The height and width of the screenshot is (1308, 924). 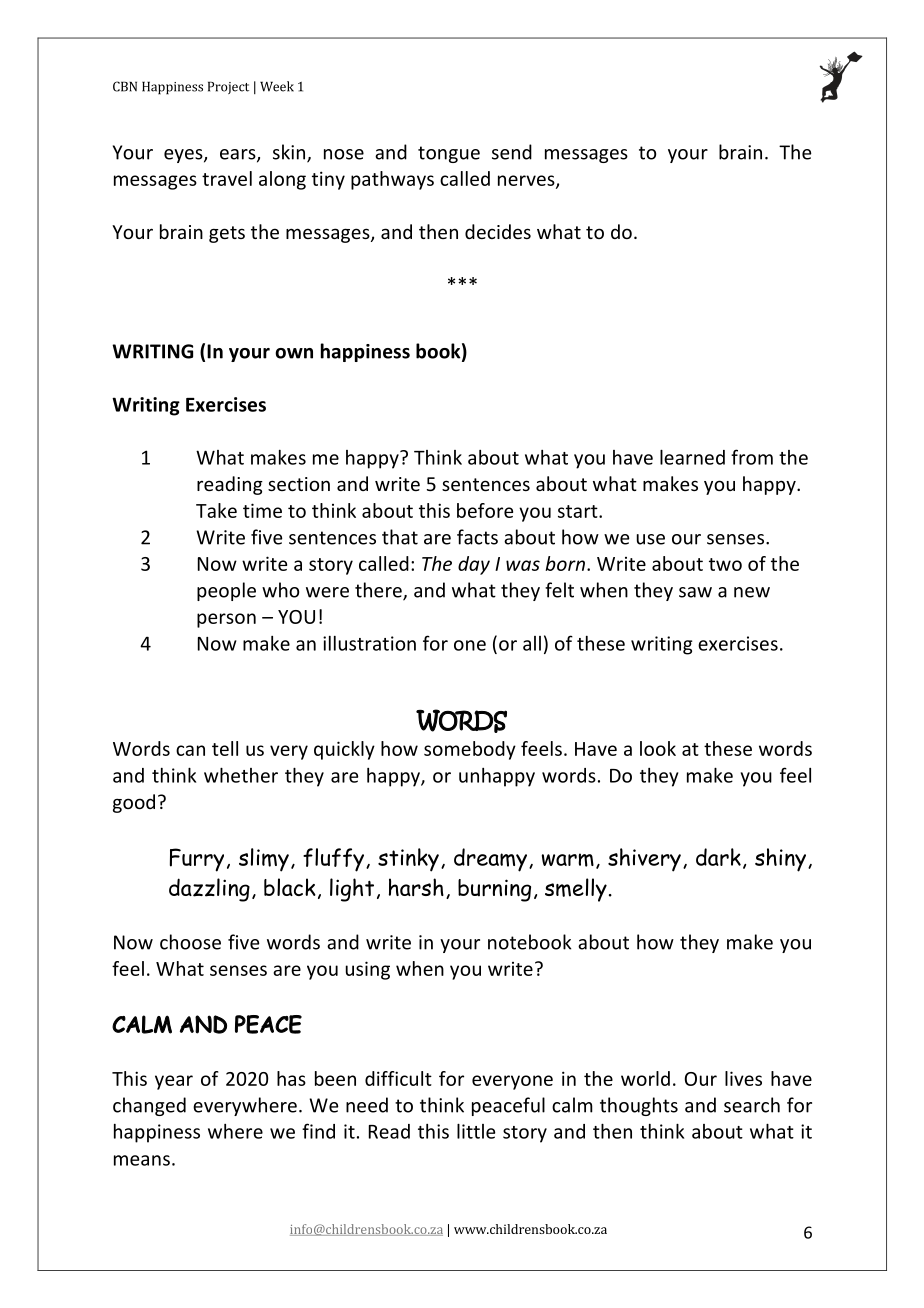 I want to click on learned, so click(x=692, y=457).
